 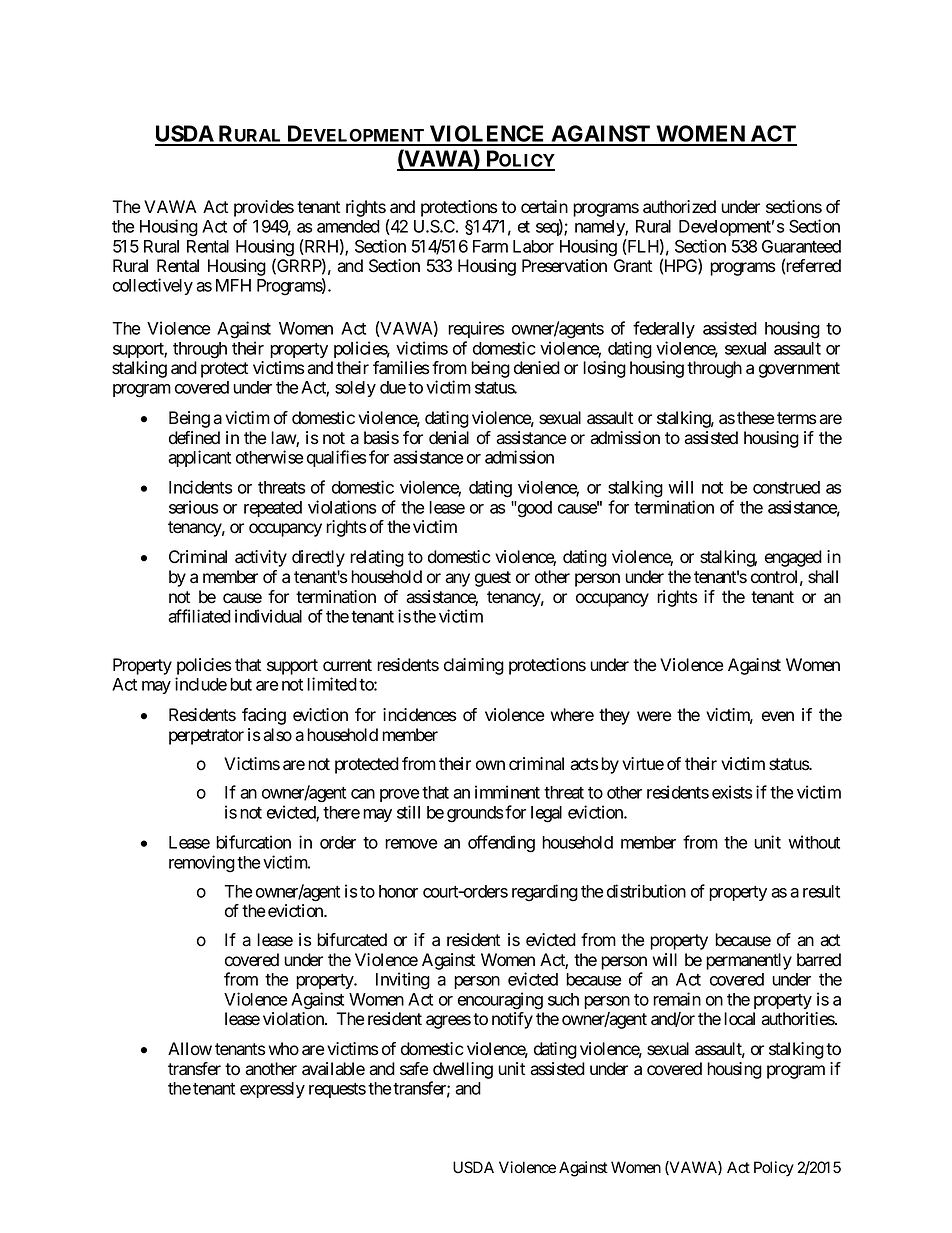 I want to click on claiming, so click(x=474, y=666).
